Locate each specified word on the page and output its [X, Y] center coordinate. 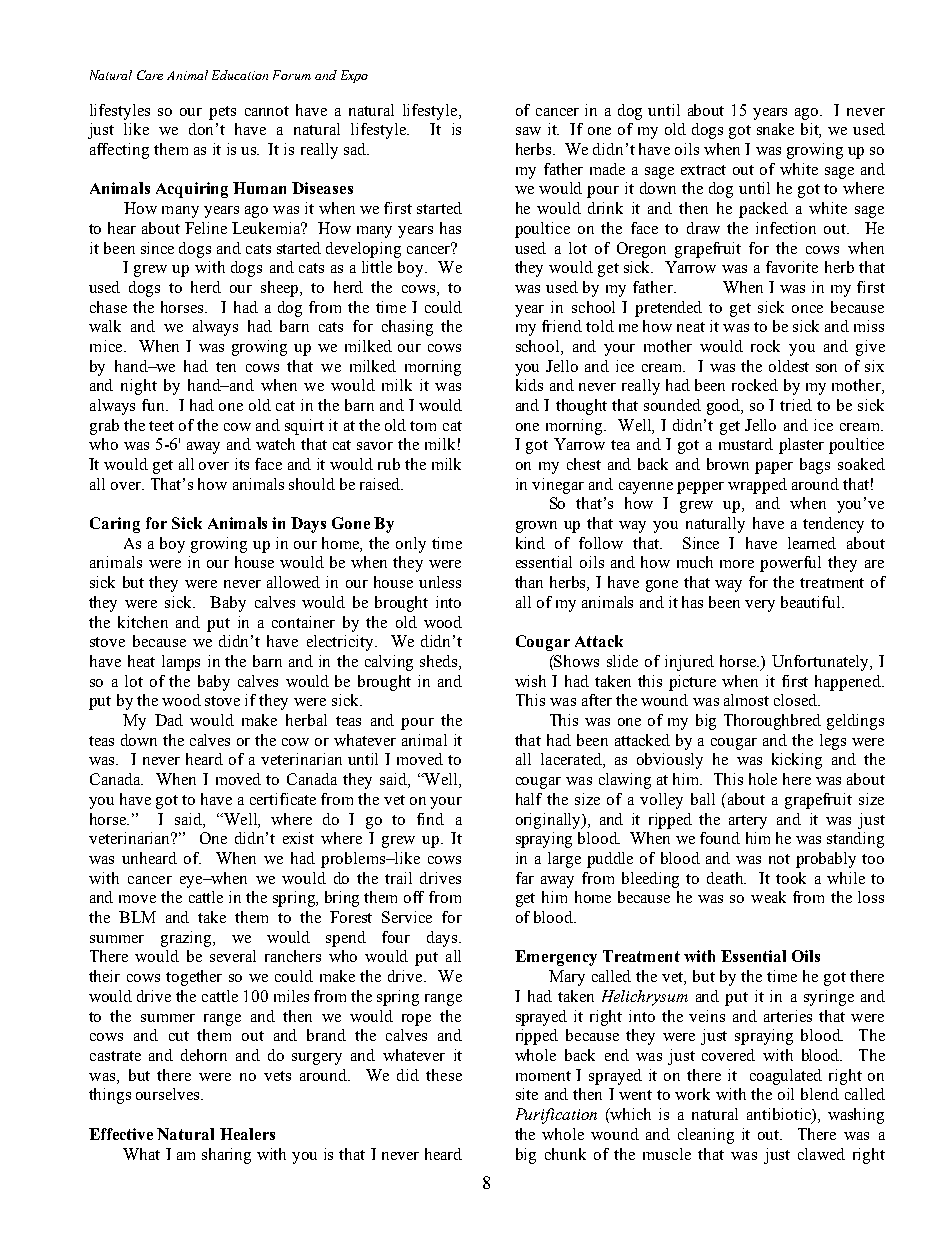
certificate [283, 799]
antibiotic [780, 1115]
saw [528, 131]
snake [775, 129]
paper [774, 468]
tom [423, 426]
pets [222, 113]
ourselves [169, 1094]
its [242, 464]
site [527, 1094]
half [529, 799]
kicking [797, 761]
